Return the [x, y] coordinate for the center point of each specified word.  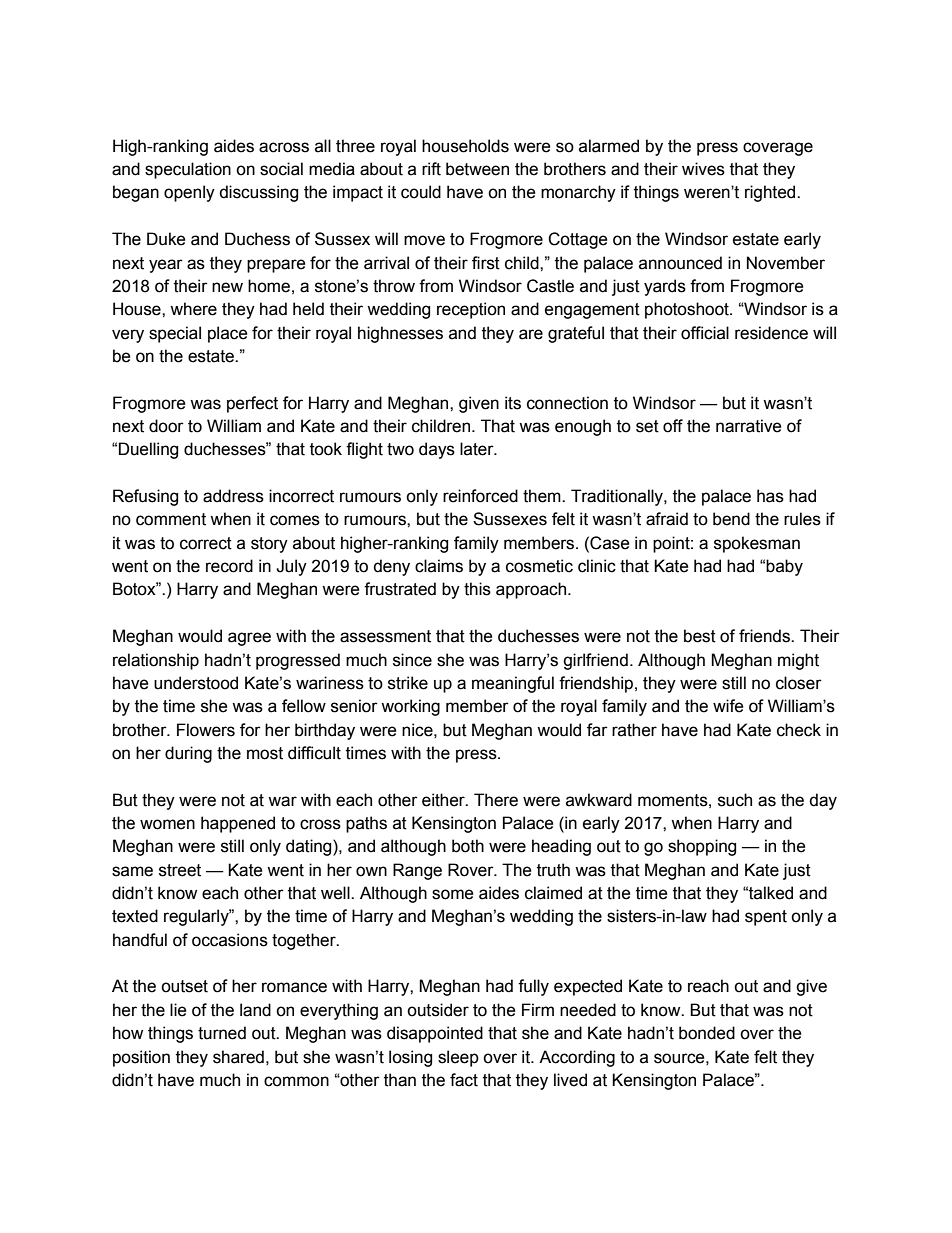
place [228, 334]
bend [731, 519]
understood [196, 683]
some [453, 894]
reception [471, 310]
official [705, 333]
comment [171, 519]
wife [728, 706]
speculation [188, 170]
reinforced [480, 496]
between [477, 169]
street [180, 870]
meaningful [513, 684]
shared [238, 1057]
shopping [702, 847]
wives [703, 169]
